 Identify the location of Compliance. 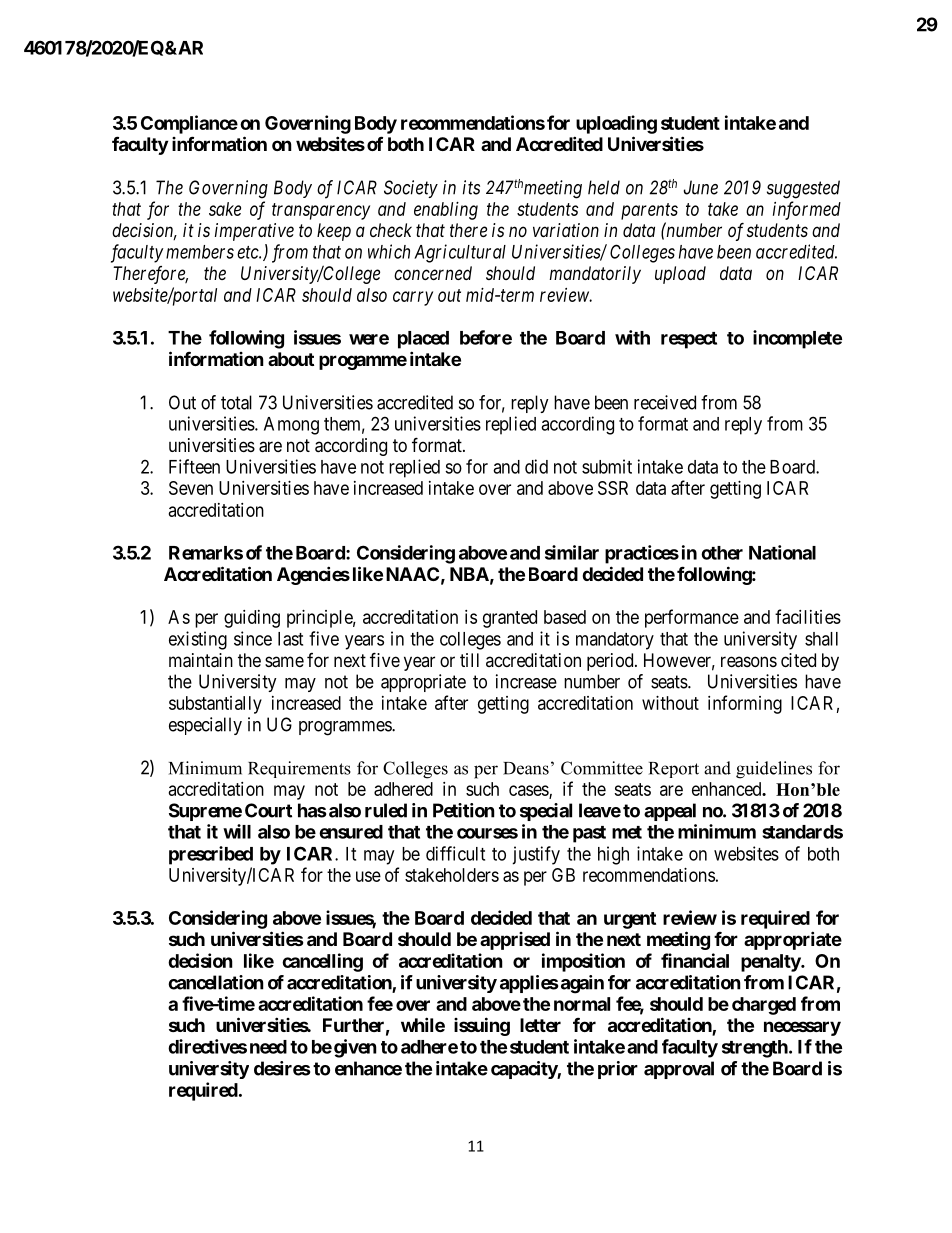
(189, 124).
